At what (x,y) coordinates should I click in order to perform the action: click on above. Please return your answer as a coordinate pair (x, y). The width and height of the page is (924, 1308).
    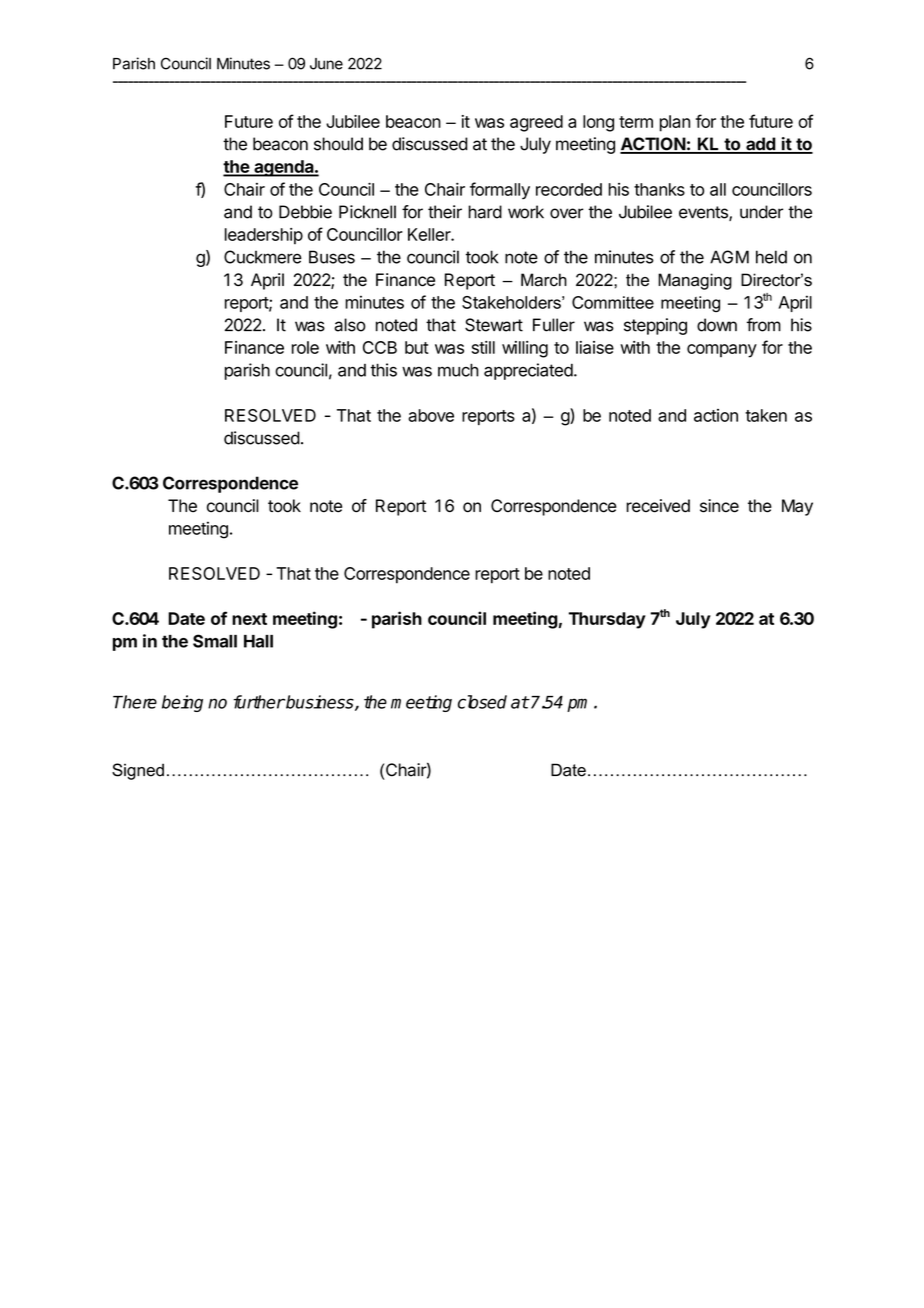
    Looking at the image, I should click on (431, 415).
